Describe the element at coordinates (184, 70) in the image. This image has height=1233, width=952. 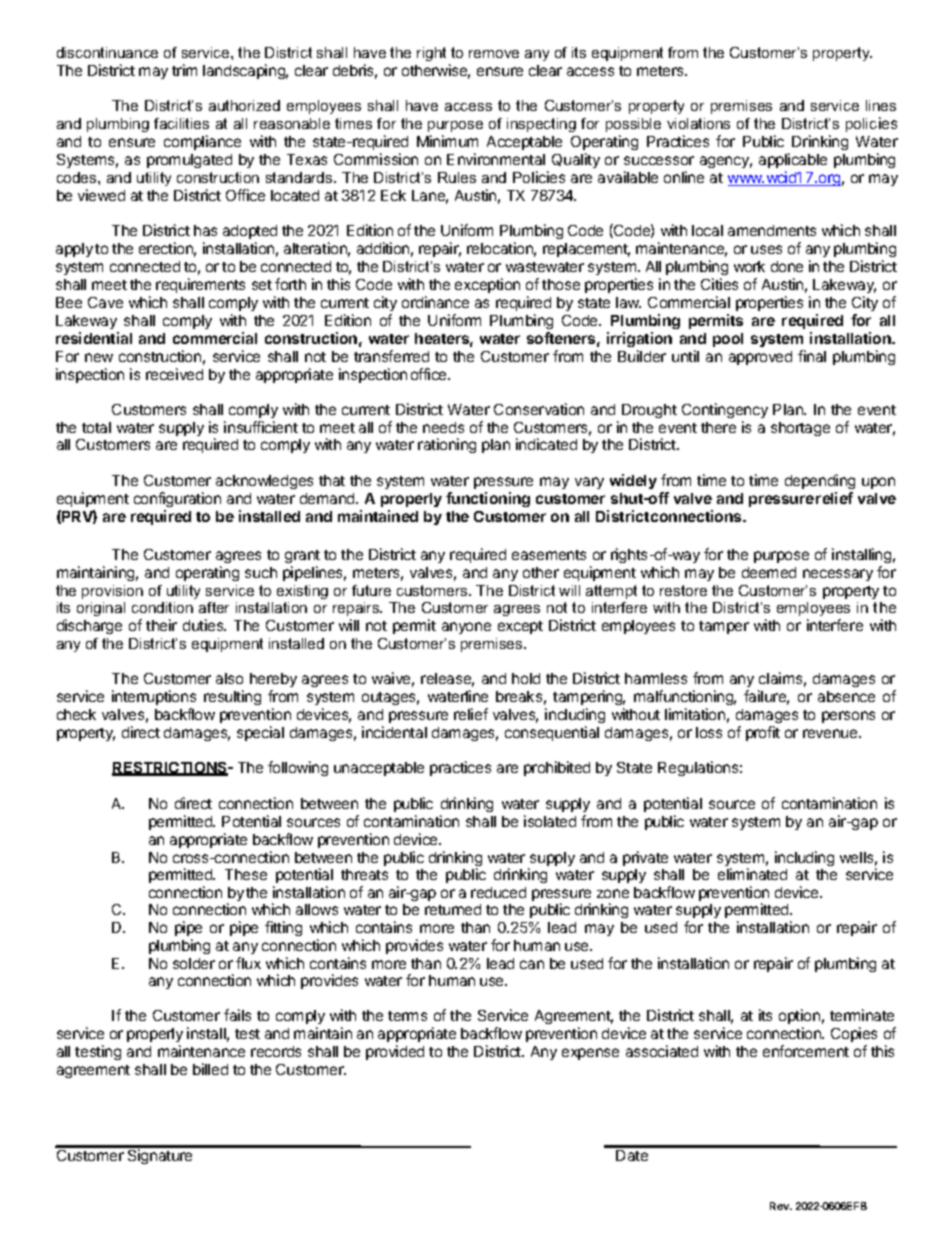
I see `trim` at that location.
